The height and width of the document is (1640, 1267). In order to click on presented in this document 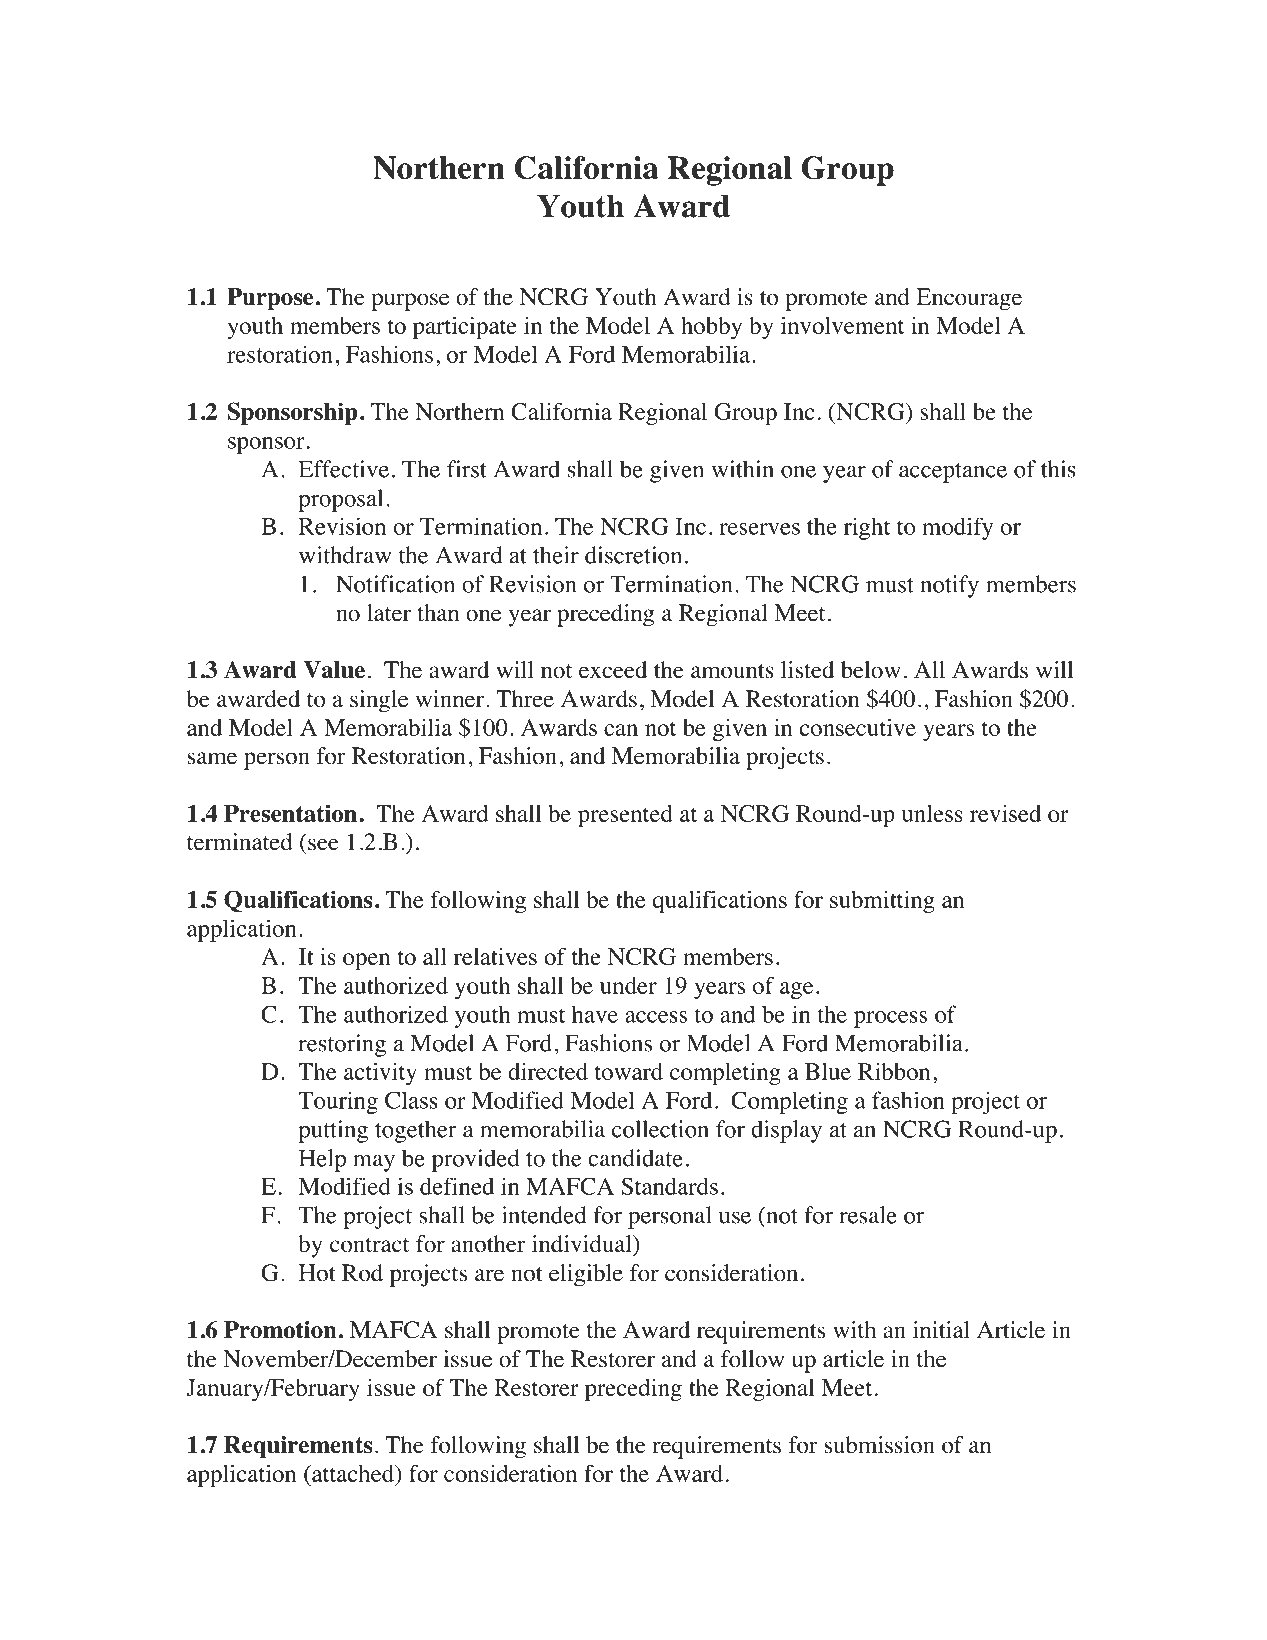, I will do `click(625, 816)`.
